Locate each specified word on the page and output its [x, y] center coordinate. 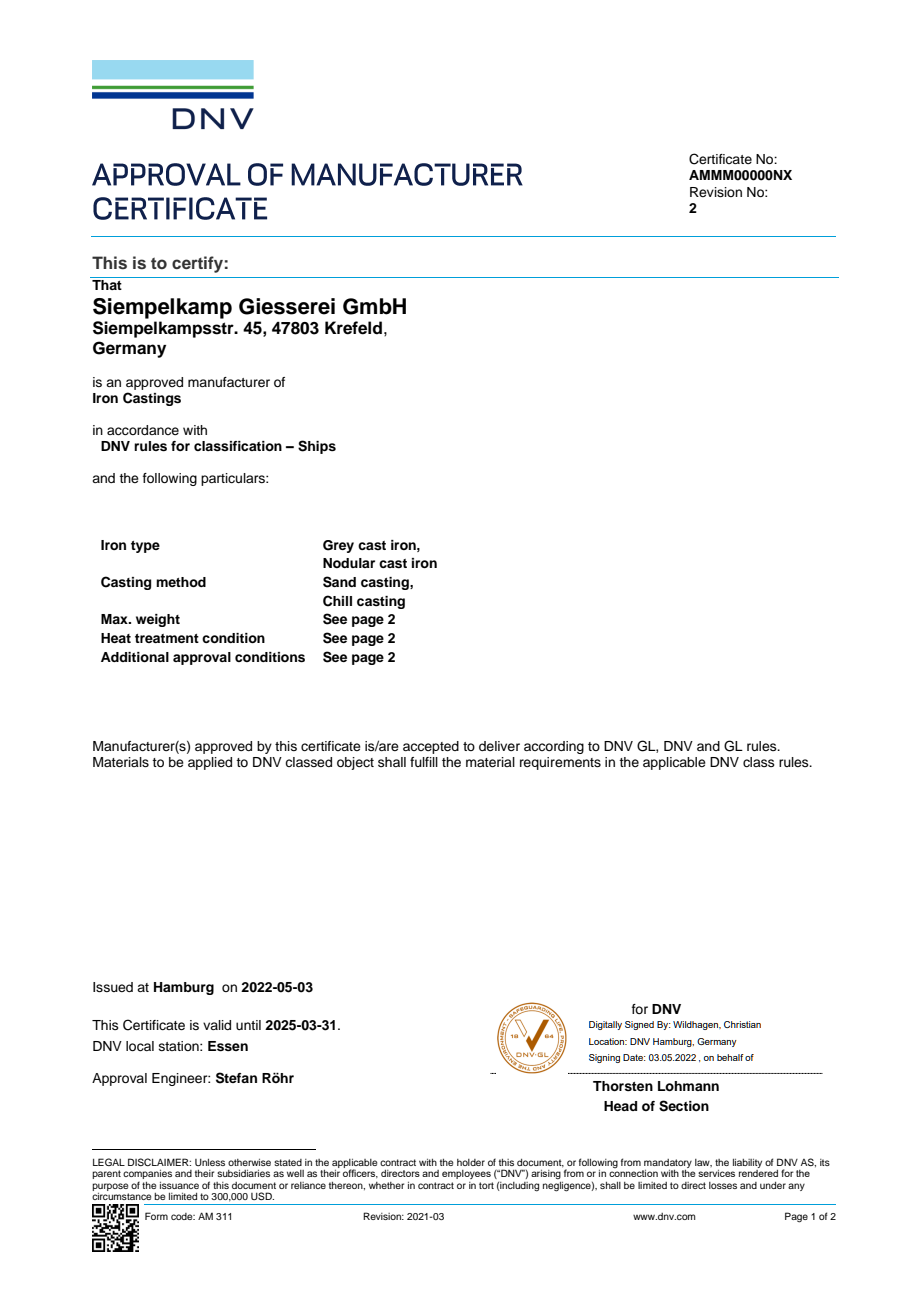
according [554, 747]
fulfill [424, 762]
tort [486, 1185]
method [181, 582]
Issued [113, 987]
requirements [560, 763]
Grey [338, 546]
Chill [337, 601]
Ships [317, 447]
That [107, 285]
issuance [179, 1185]
